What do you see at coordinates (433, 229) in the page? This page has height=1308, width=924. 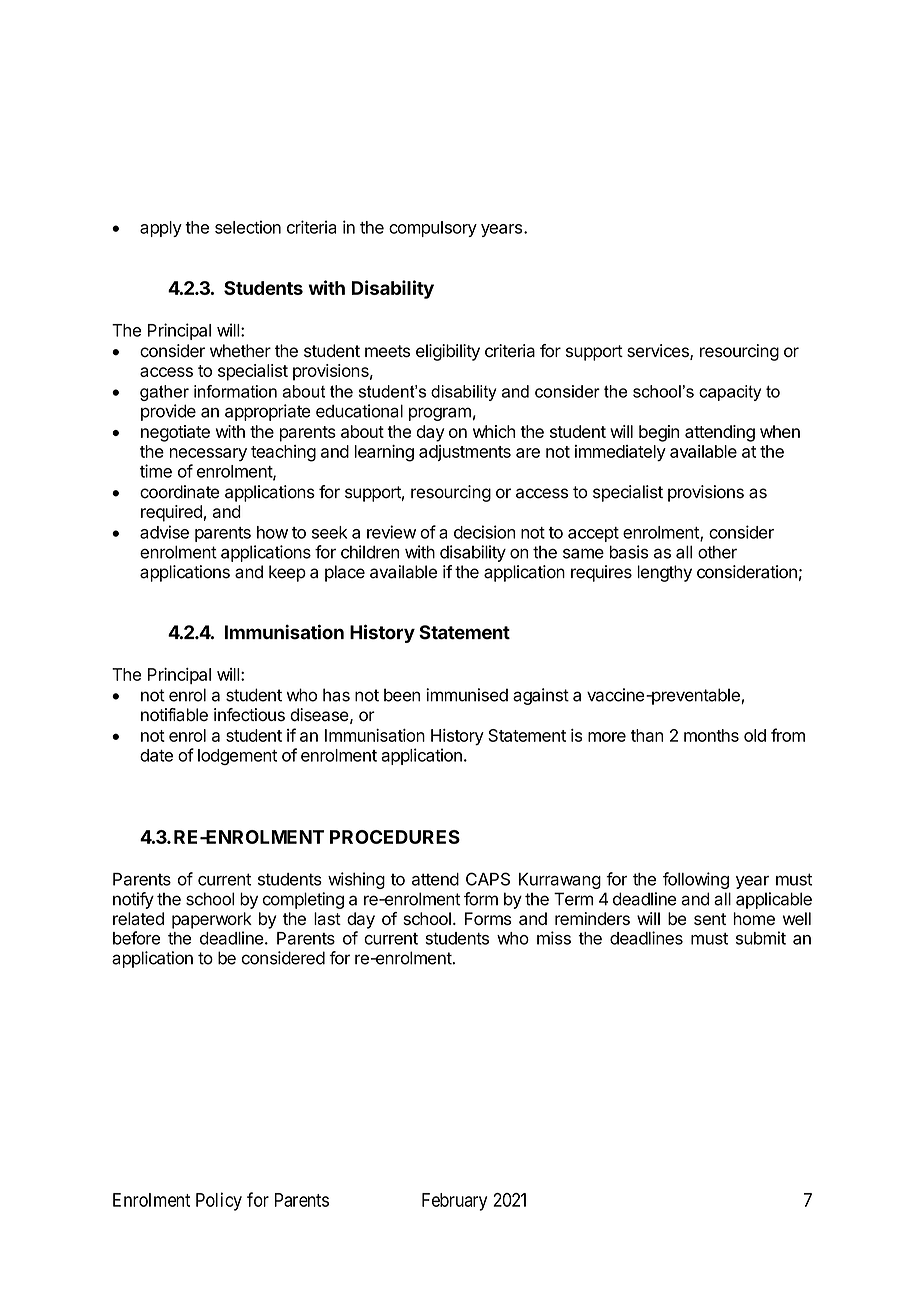 I see `compulsory` at bounding box center [433, 229].
